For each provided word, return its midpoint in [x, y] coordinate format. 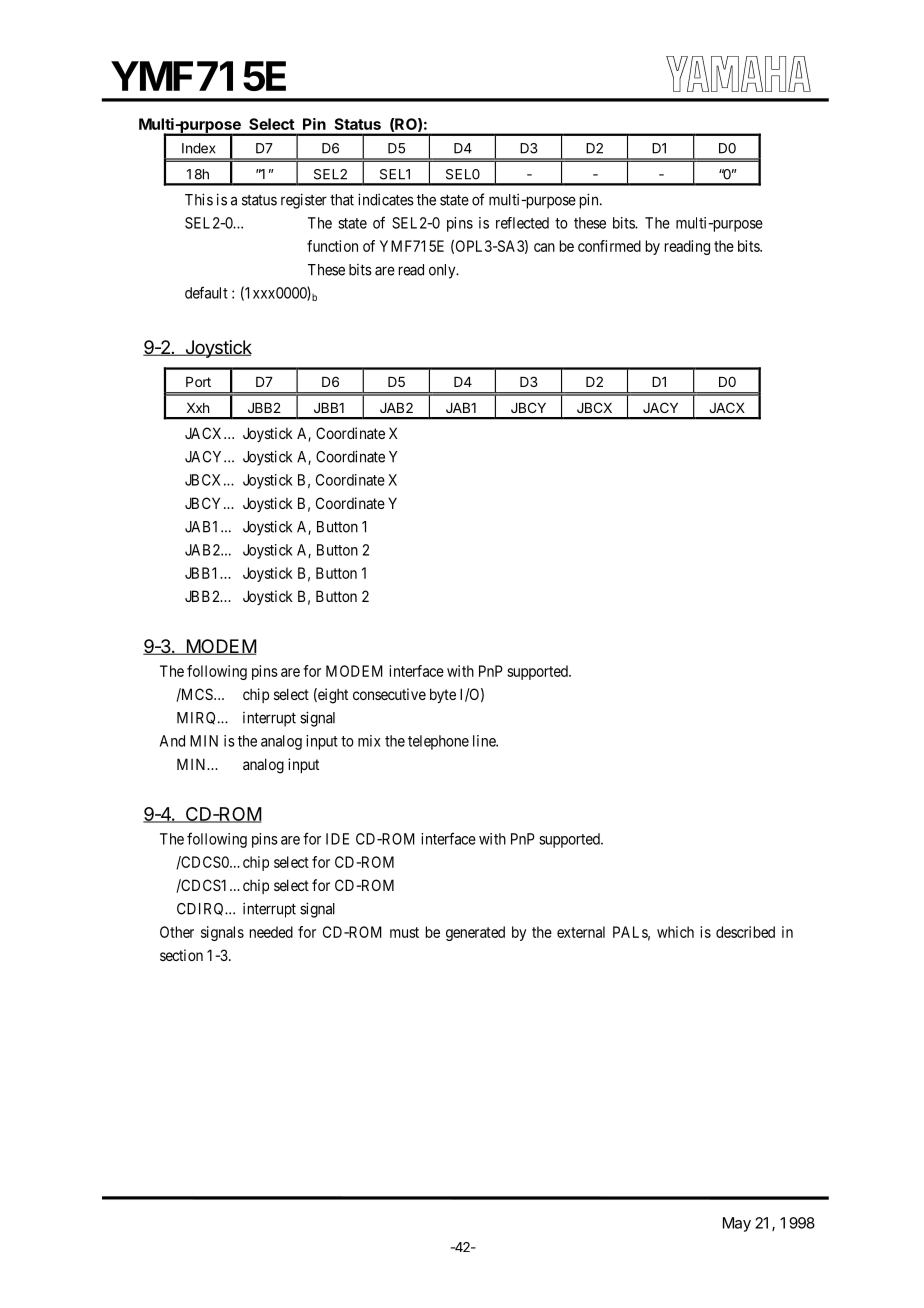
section [181, 955]
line [485, 741]
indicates [386, 199]
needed [271, 932]
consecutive [389, 694]
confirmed [609, 246]
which [675, 932]
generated [475, 933]
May [737, 1224]
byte [443, 695]
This [199, 199]
